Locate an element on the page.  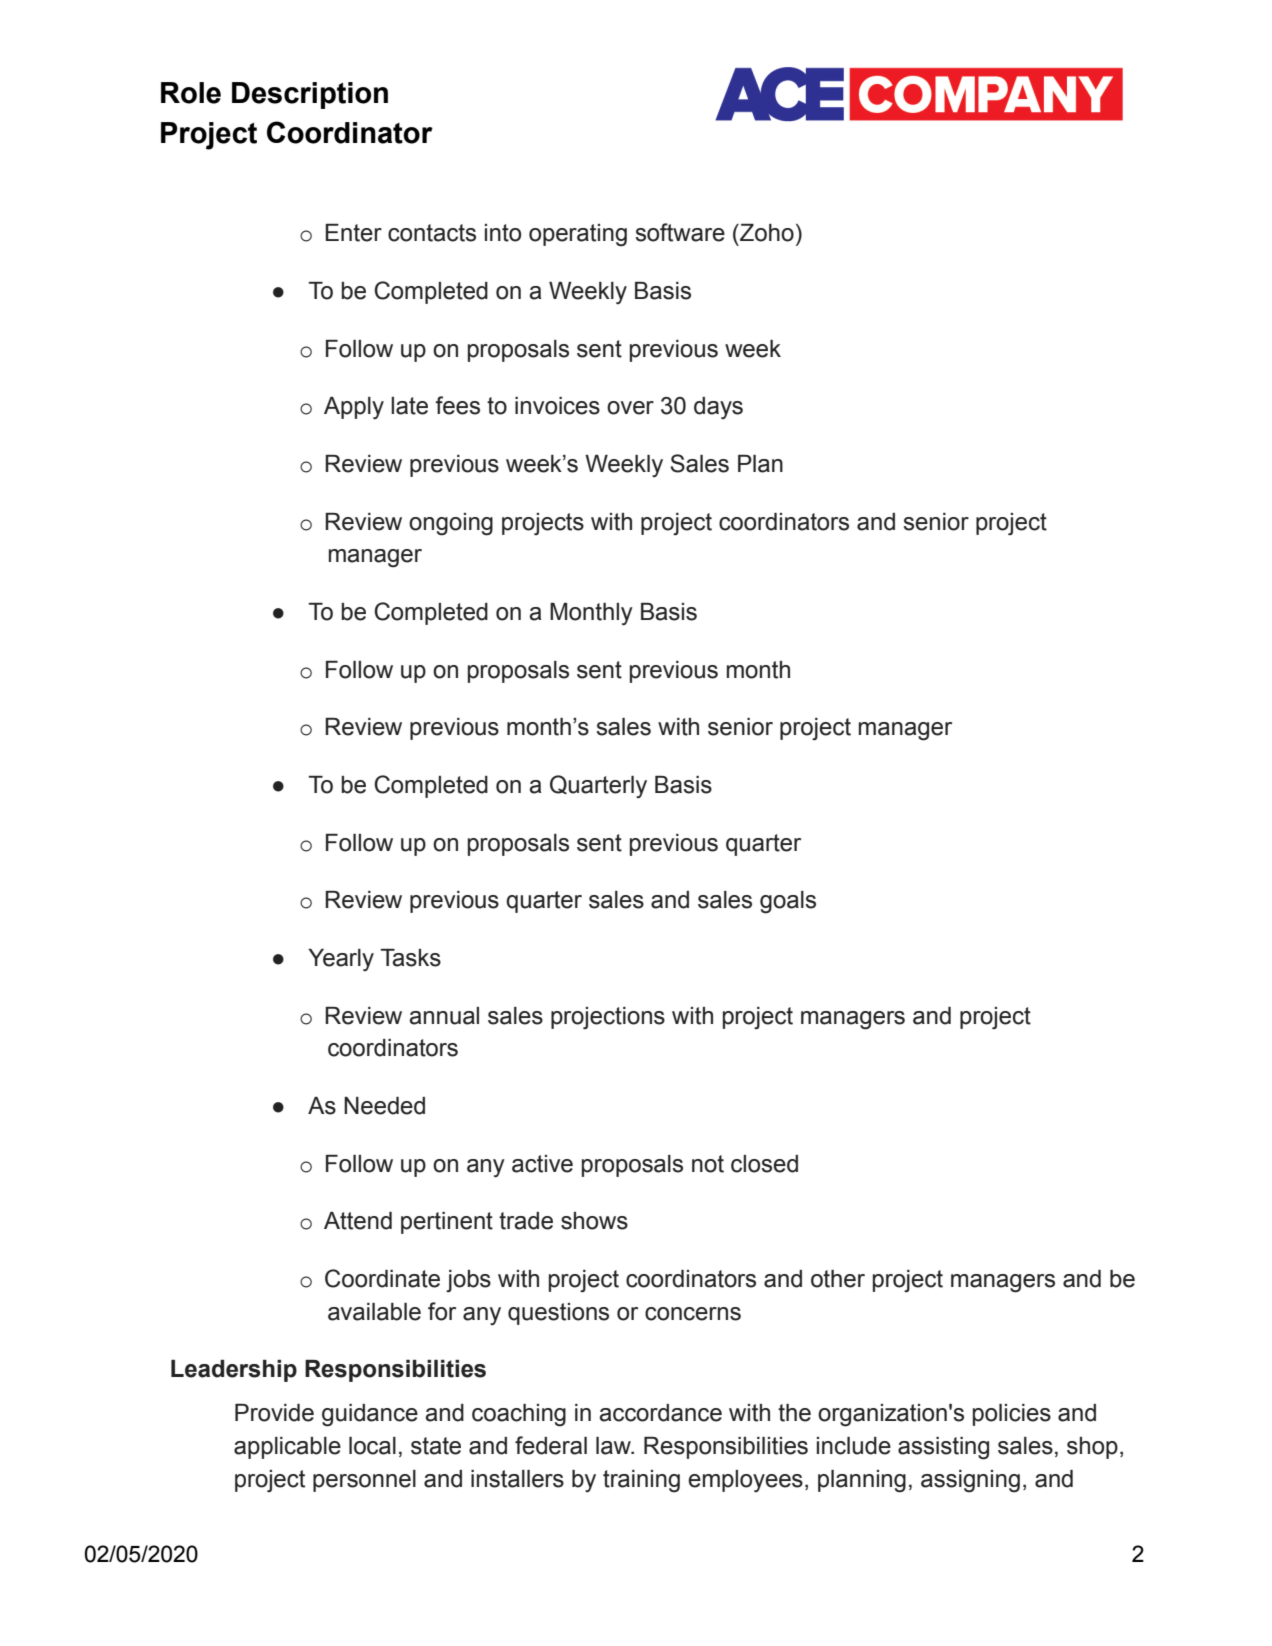
law is located at coordinates (614, 1446).
